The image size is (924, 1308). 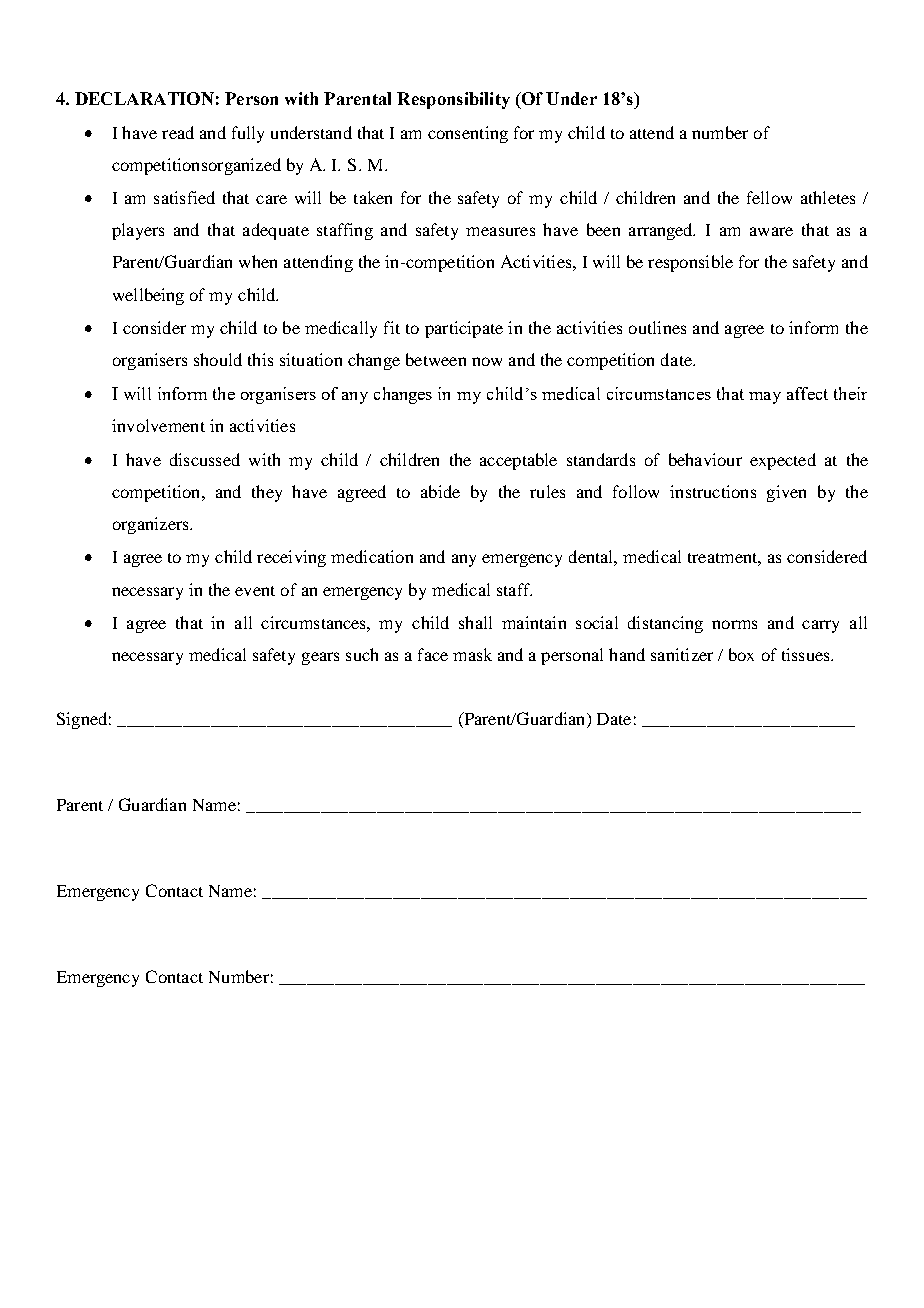 I want to click on fully, so click(x=248, y=134).
